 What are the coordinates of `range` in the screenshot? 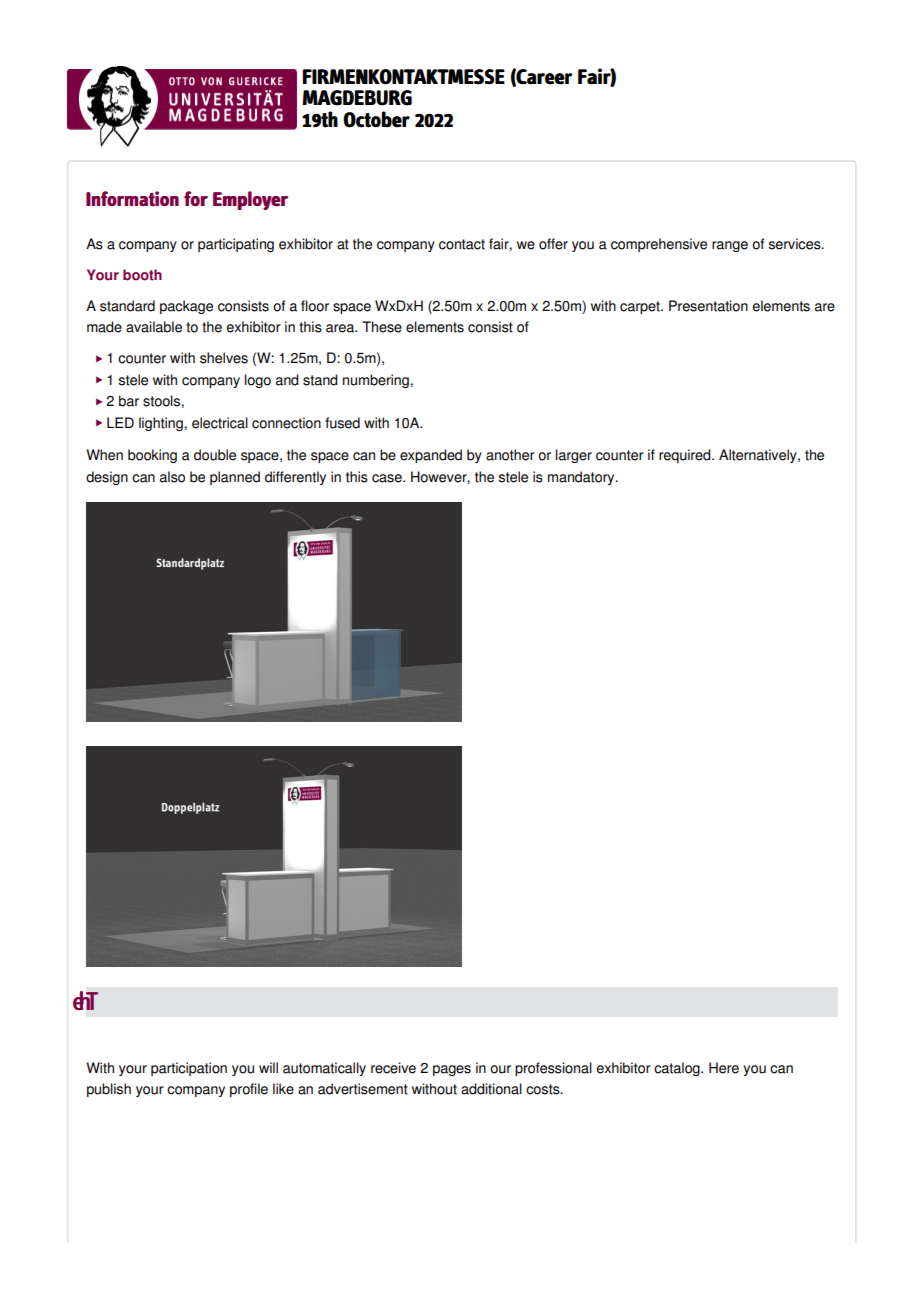 It's located at (730, 246).
